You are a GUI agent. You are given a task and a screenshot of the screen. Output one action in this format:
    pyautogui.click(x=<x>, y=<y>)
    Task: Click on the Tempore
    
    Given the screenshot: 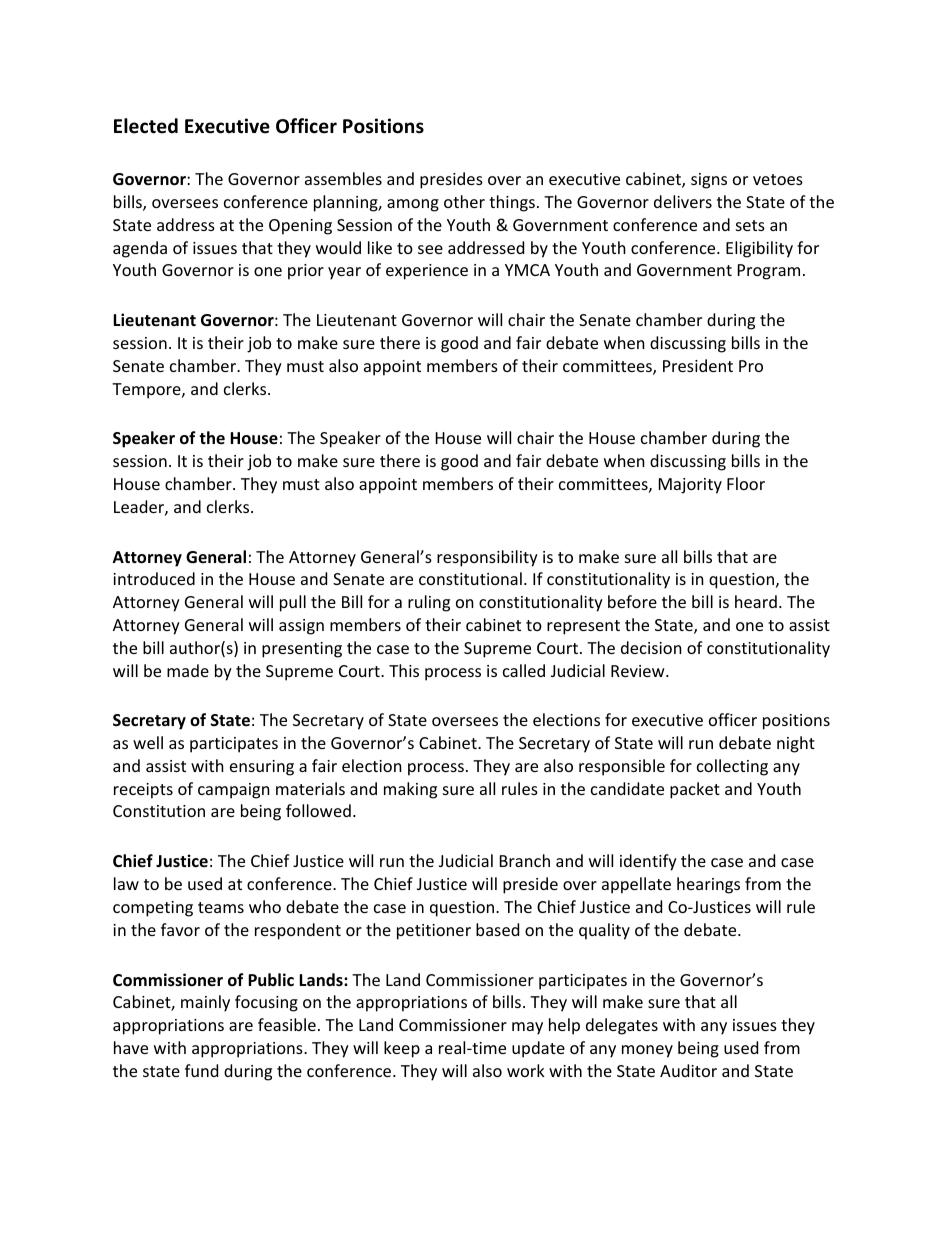 What is the action you would take?
    pyautogui.click(x=147, y=391)
